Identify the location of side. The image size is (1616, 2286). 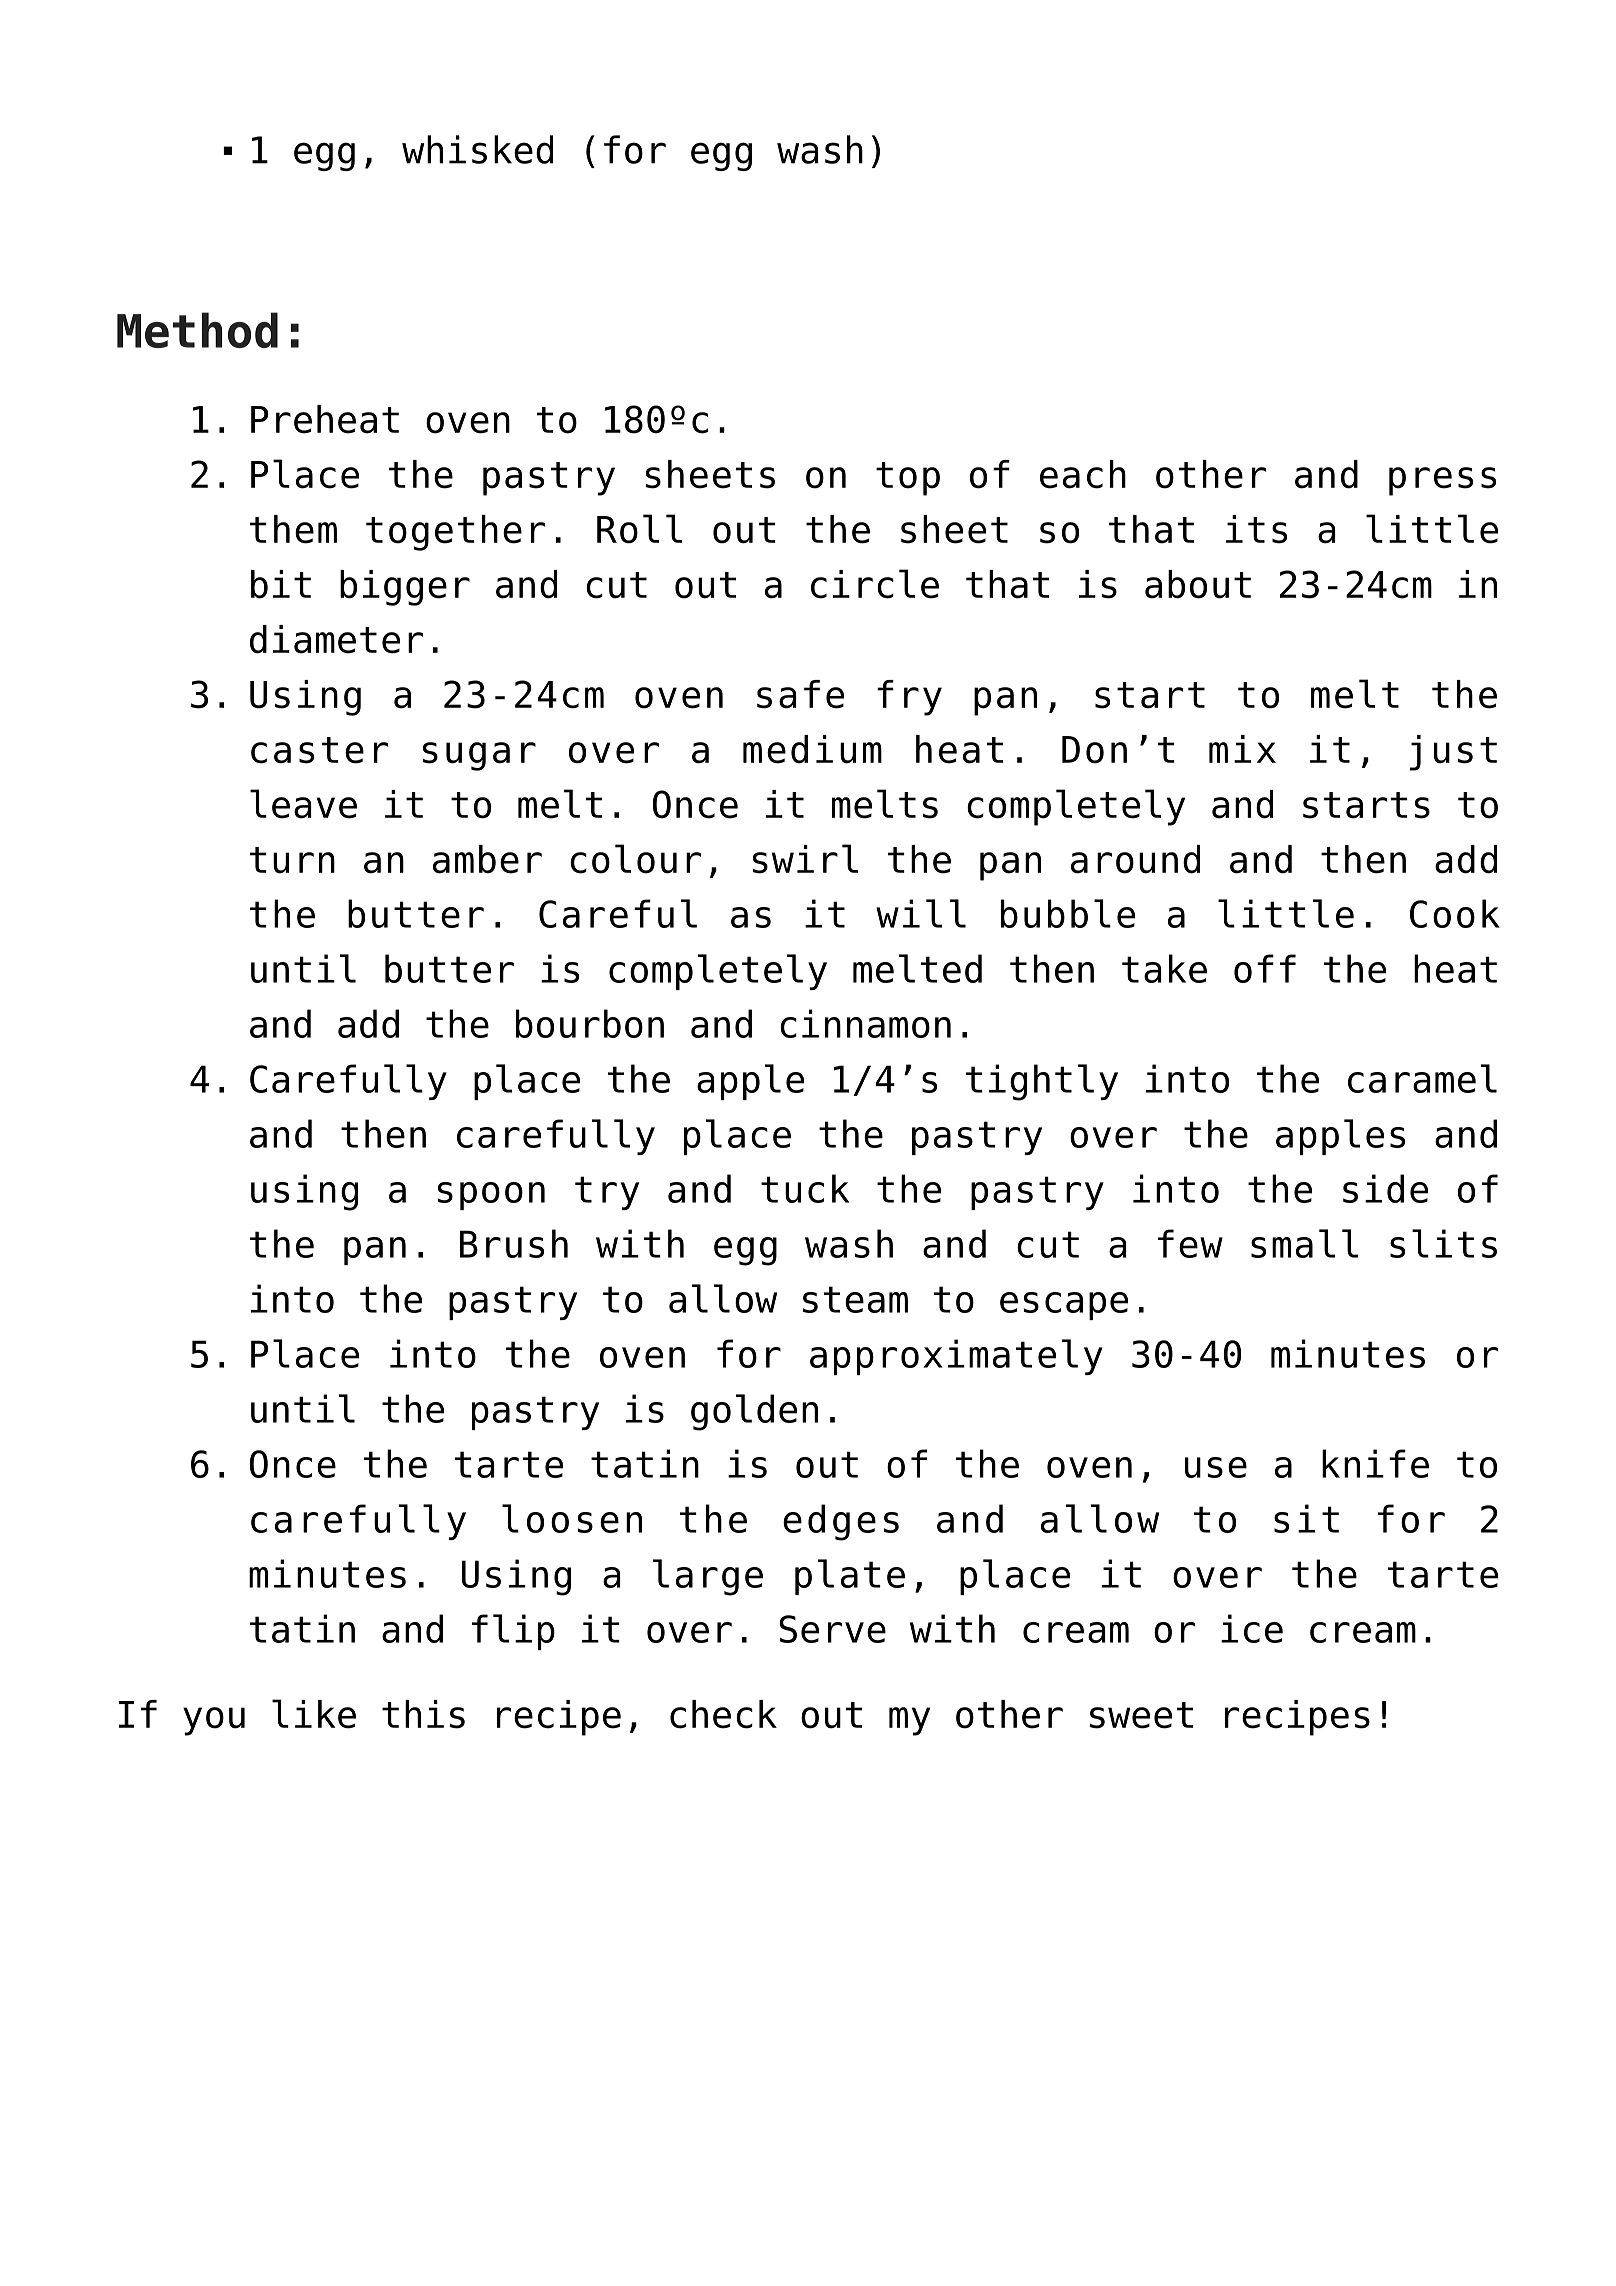
(1385, 1188).
